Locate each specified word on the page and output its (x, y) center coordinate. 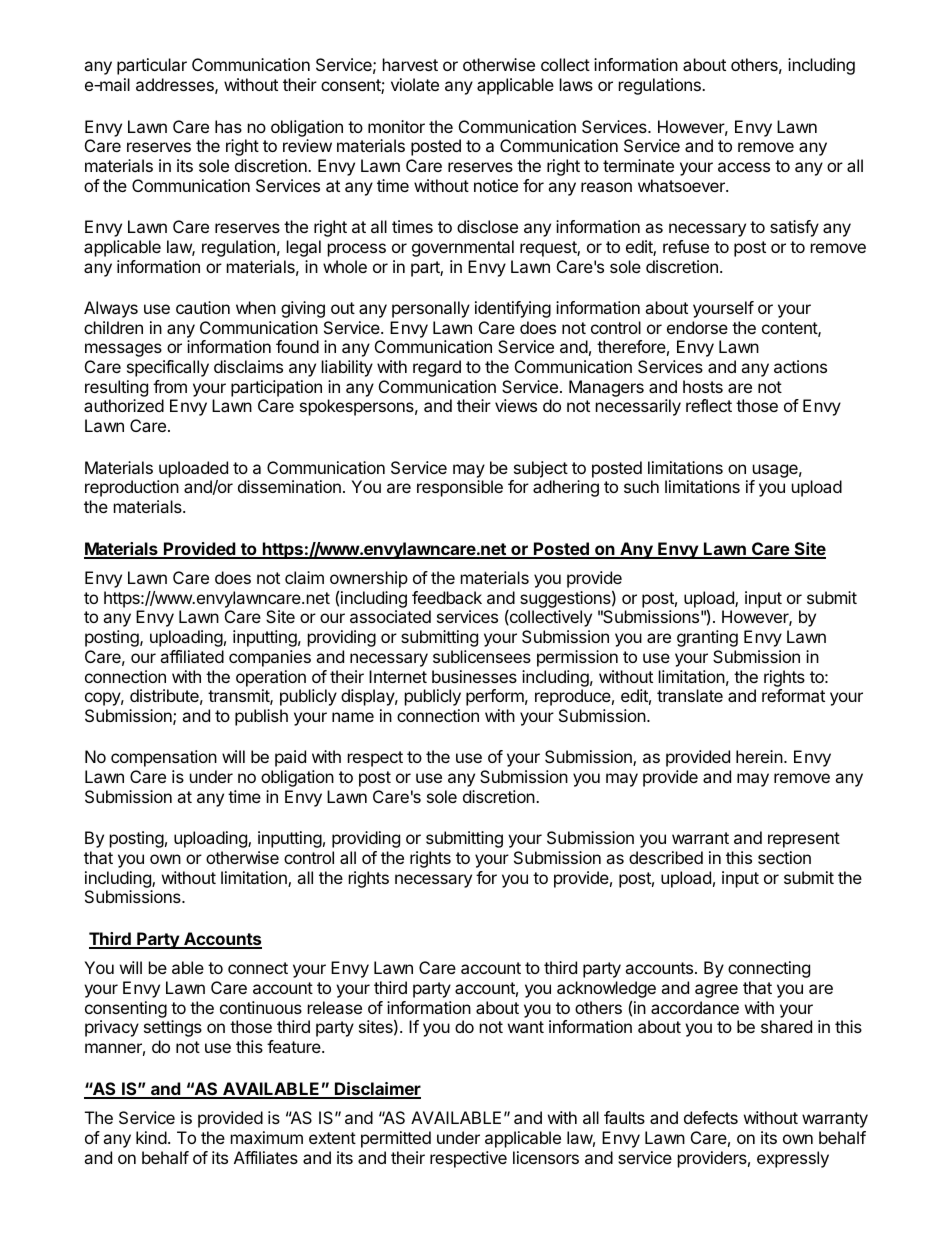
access (744, 167)
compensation (164, 758)
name (353, 717)
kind (151, 1137)
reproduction (132, 488)
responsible (460, 488)
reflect (709, 405)
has (228, 126)
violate (415, 84)
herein (759, 756)
